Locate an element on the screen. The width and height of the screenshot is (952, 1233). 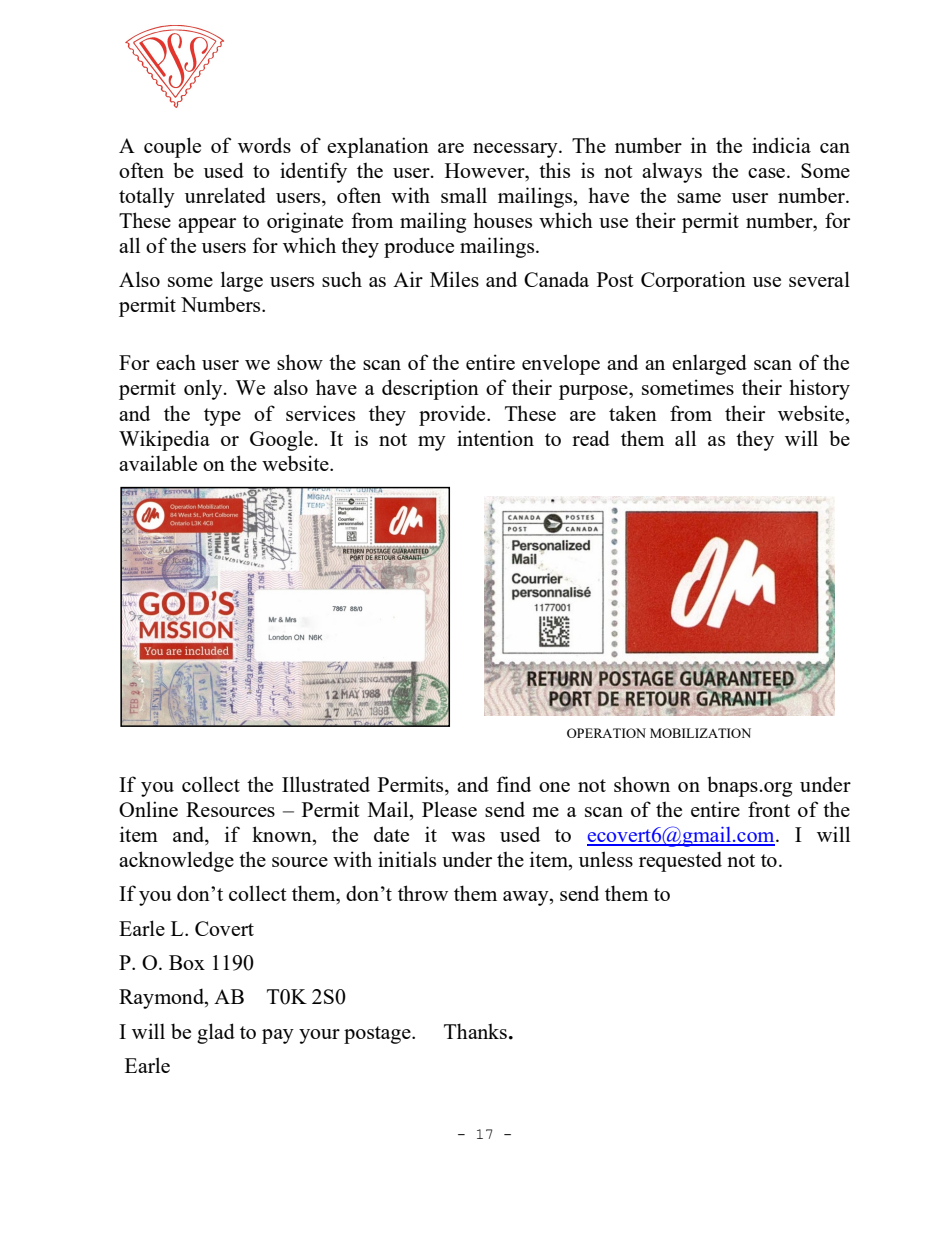
intention is located at coordinates (495, 438).
